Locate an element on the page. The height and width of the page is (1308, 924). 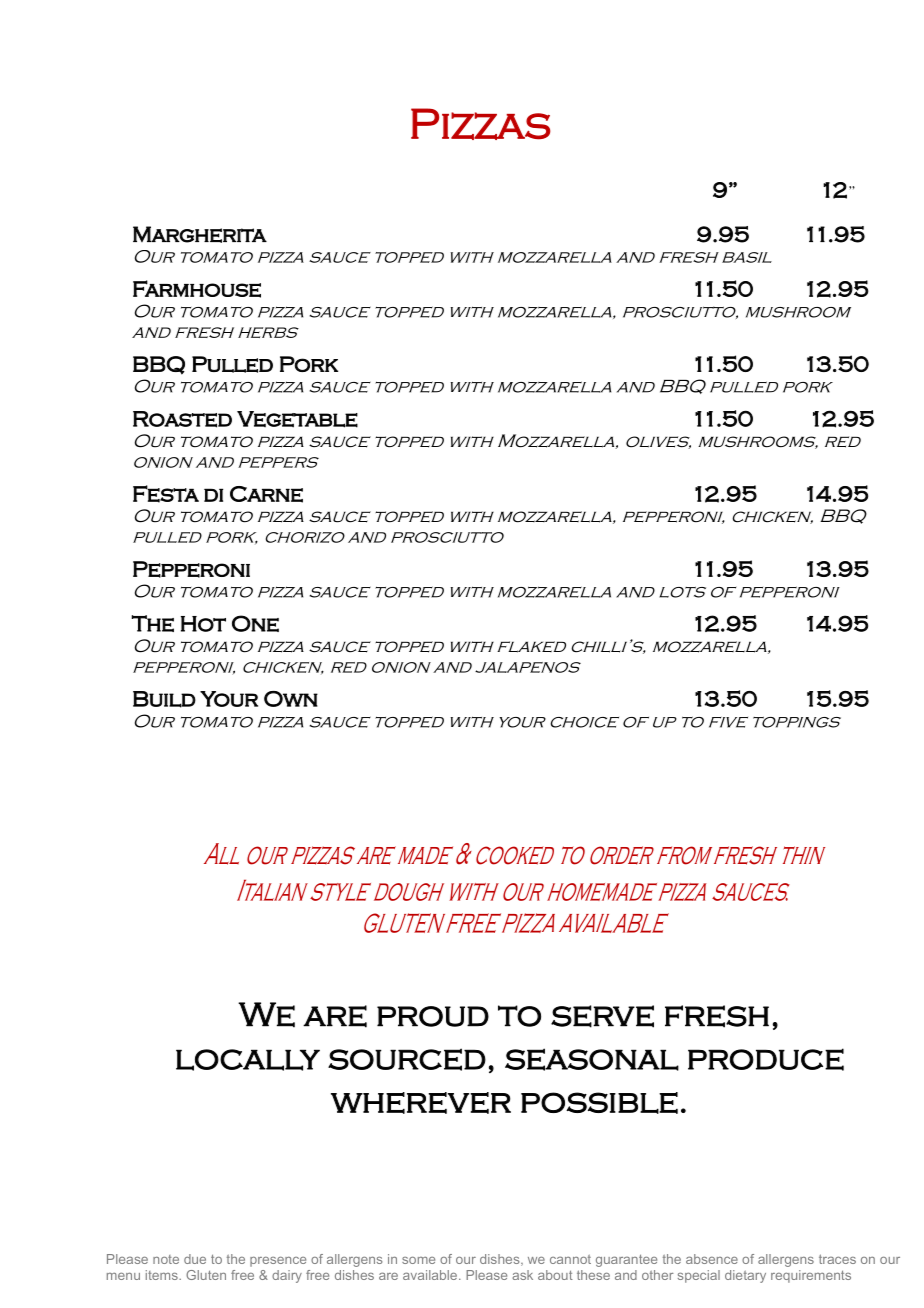
One is located at coordinates (255, 623).
